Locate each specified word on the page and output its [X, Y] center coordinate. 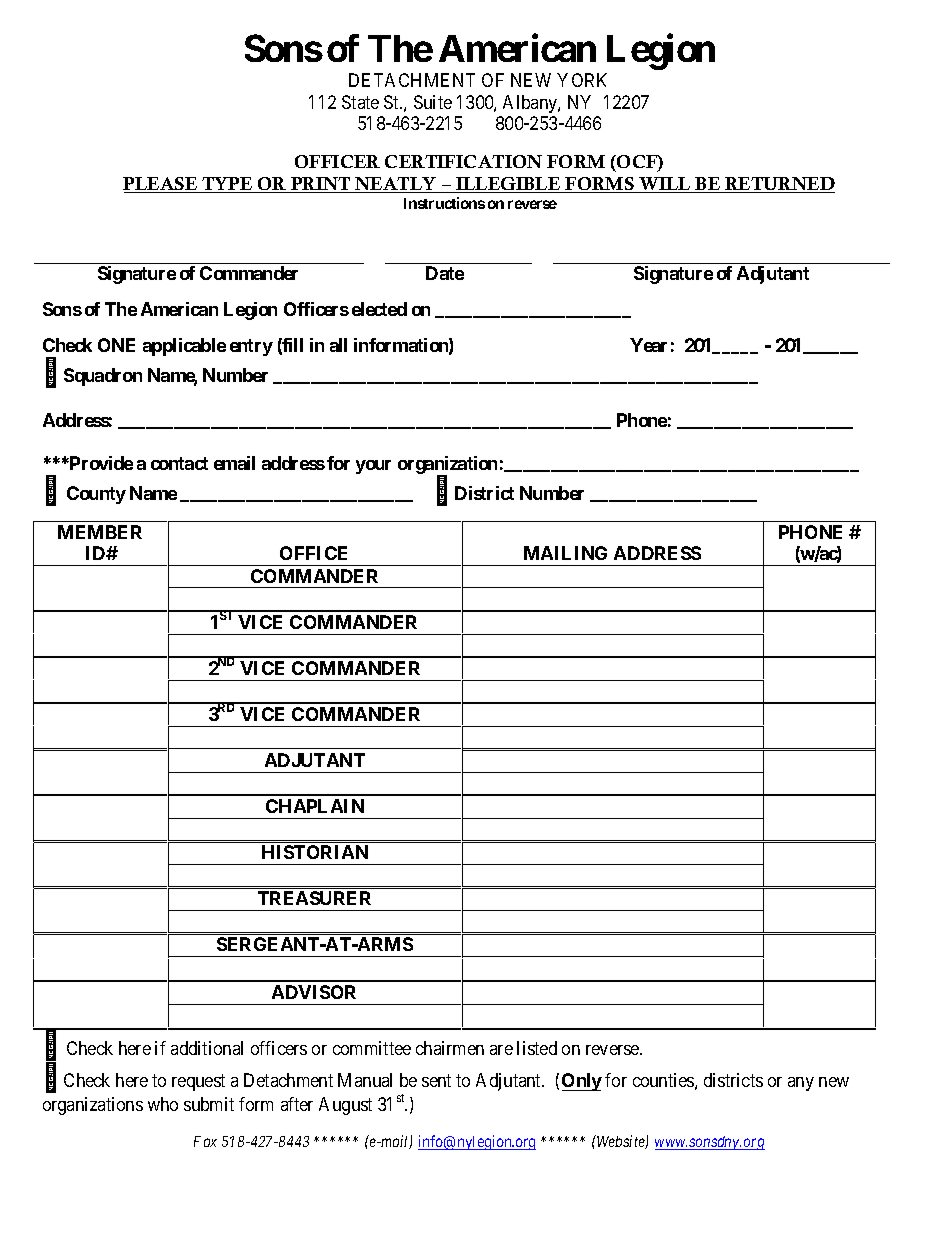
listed [537, 1048]
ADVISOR [314, 992]
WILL [665, 185]
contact [179, 463]
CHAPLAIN [315, 806]
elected [379, 309]
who [163, 1104]
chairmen [450, 1048]
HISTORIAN [315, 852]
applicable [184, 347]
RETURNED [779, 185]
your [373, 467]
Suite [433, 102]
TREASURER [314, 898]
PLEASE [161, 185]
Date [445, 273]
